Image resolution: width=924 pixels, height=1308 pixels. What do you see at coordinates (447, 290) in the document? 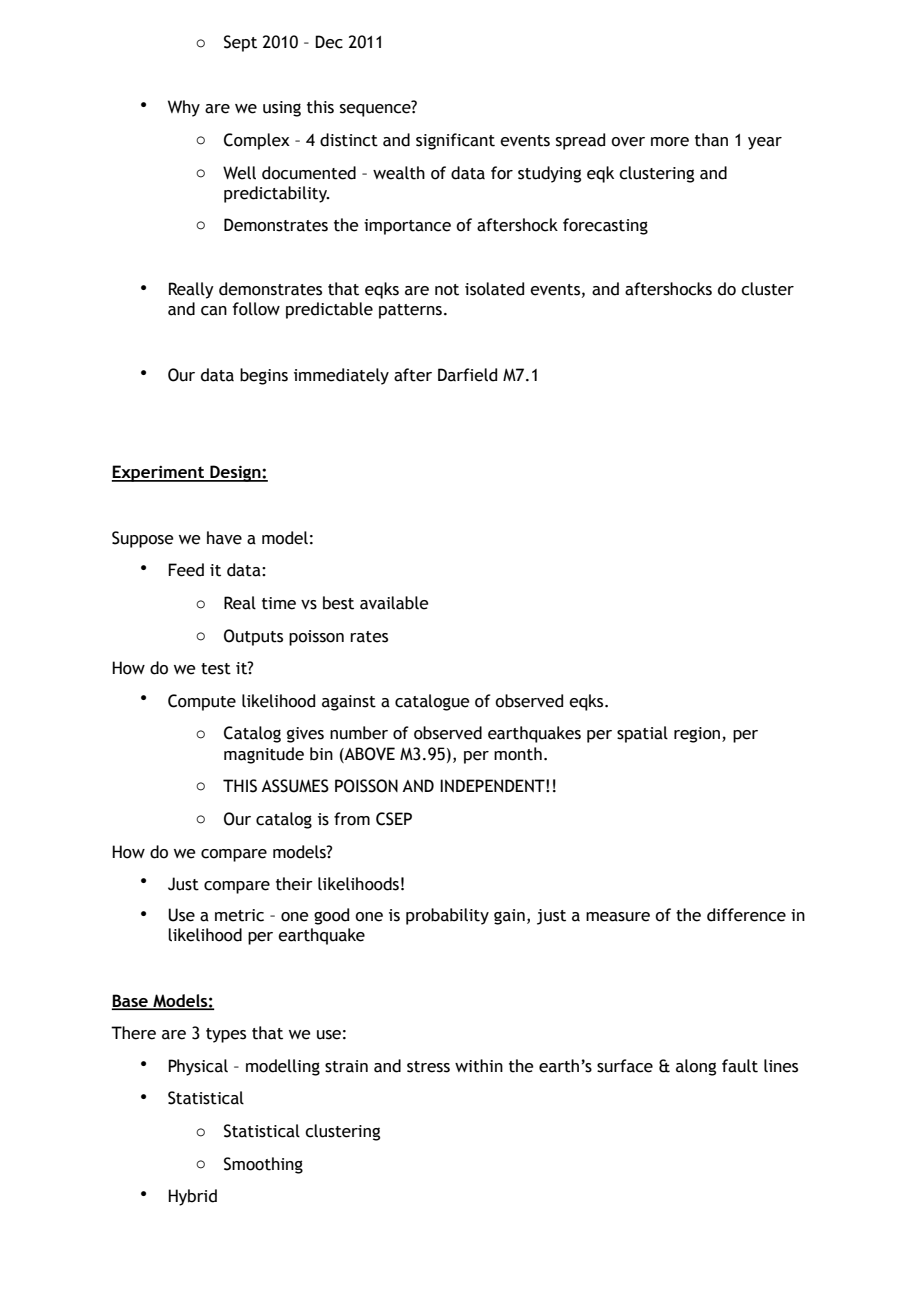
I see `not` at bounding box center [447, 290].
